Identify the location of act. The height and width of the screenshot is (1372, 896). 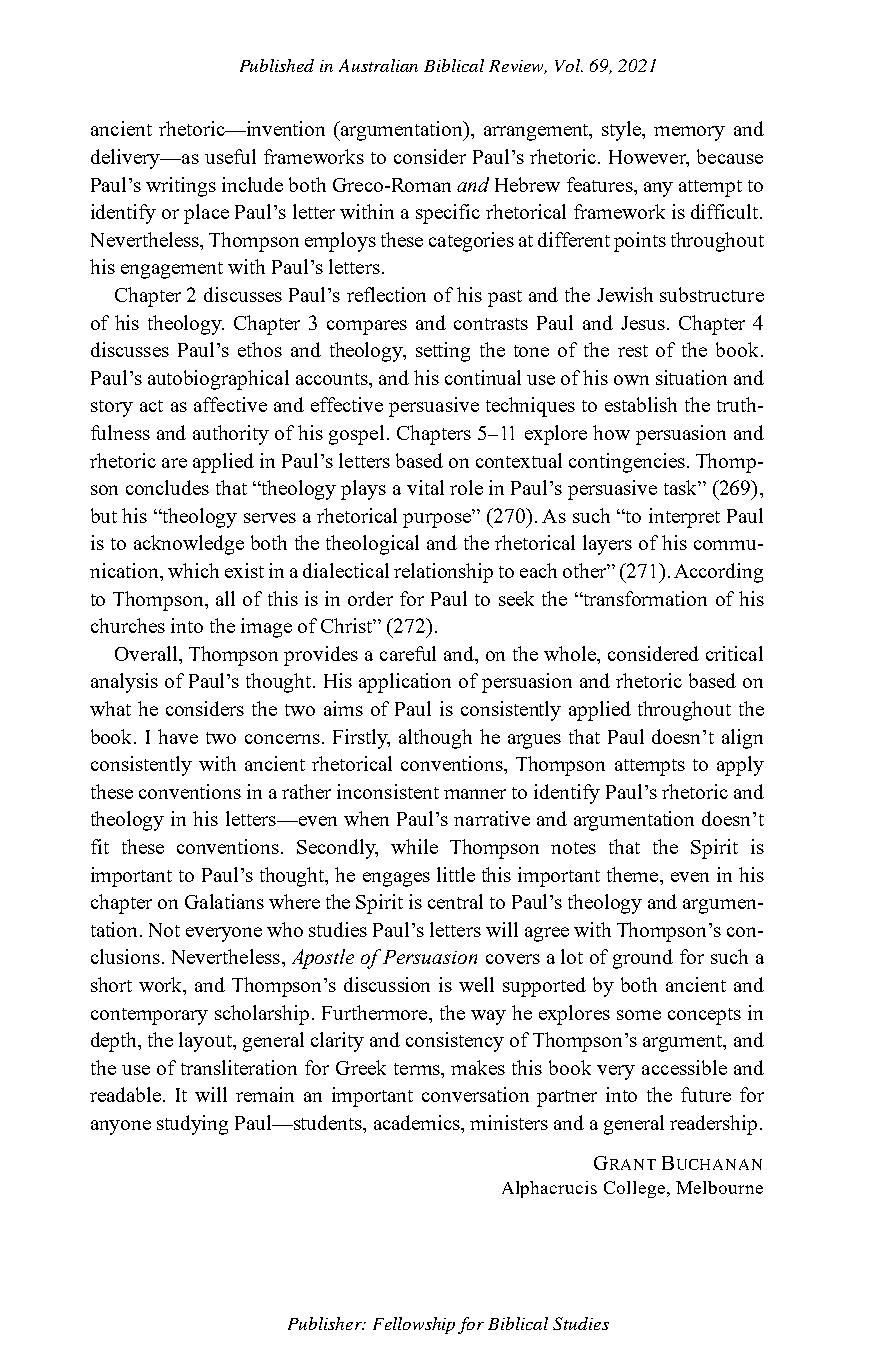
(151, 406).
